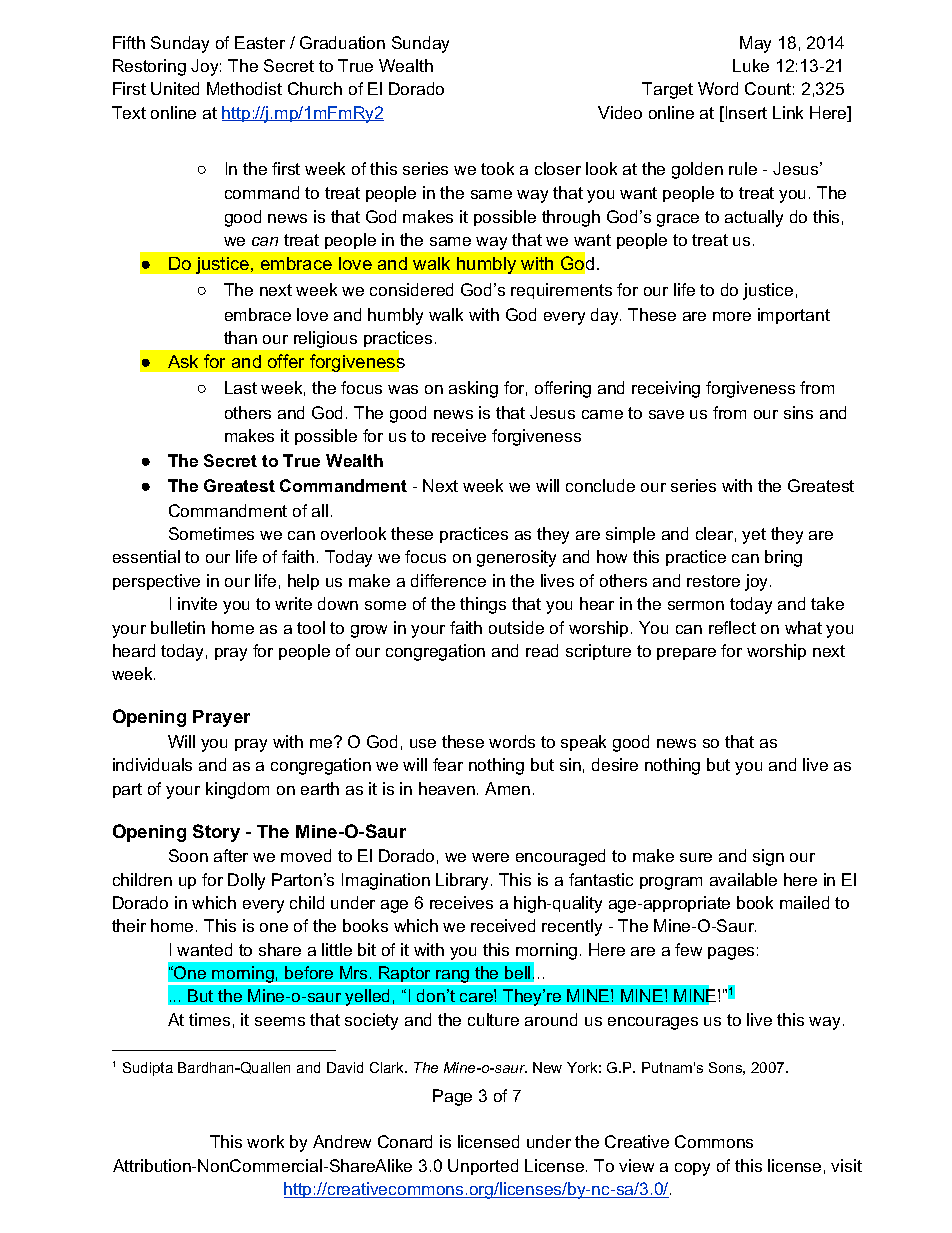 Image resolution: width=952 pixels, height=1233 pixels. Describe the element at coordinates (473, 389) in the image. I see `asking` at that location.
